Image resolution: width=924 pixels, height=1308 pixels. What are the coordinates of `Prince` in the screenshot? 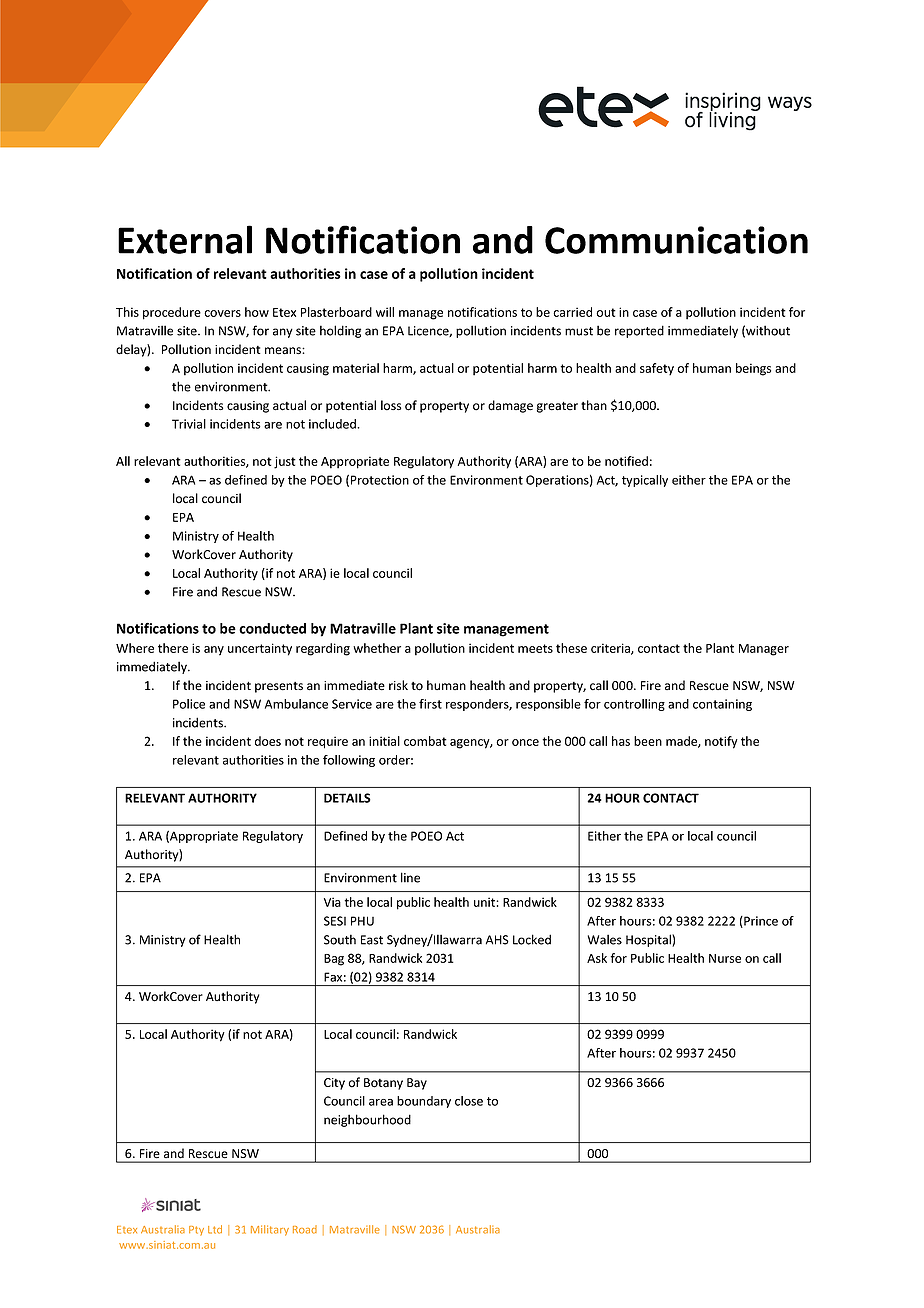 It's located at (760, 922).
